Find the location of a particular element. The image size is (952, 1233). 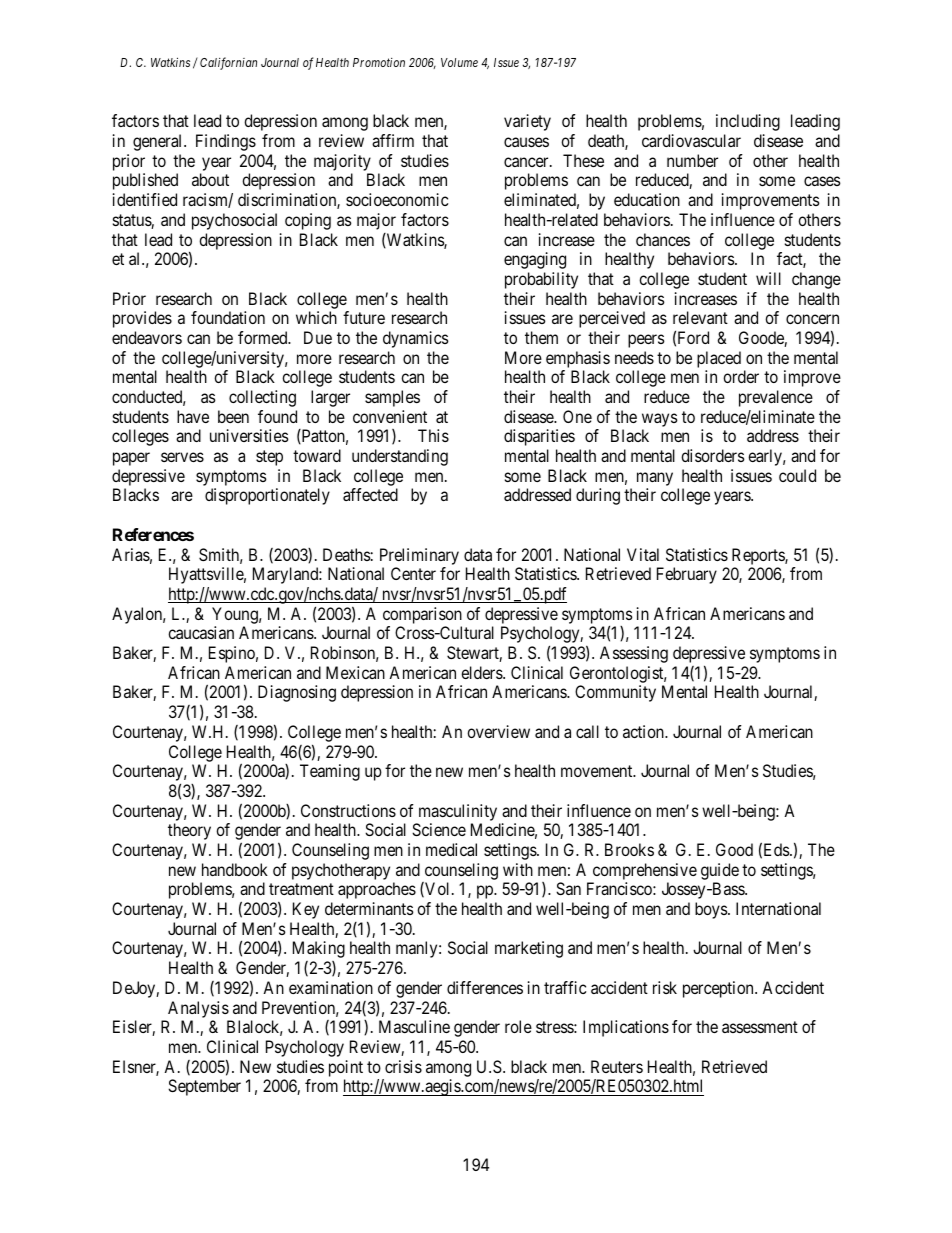

Californian is located at coordinates (228, 63).
